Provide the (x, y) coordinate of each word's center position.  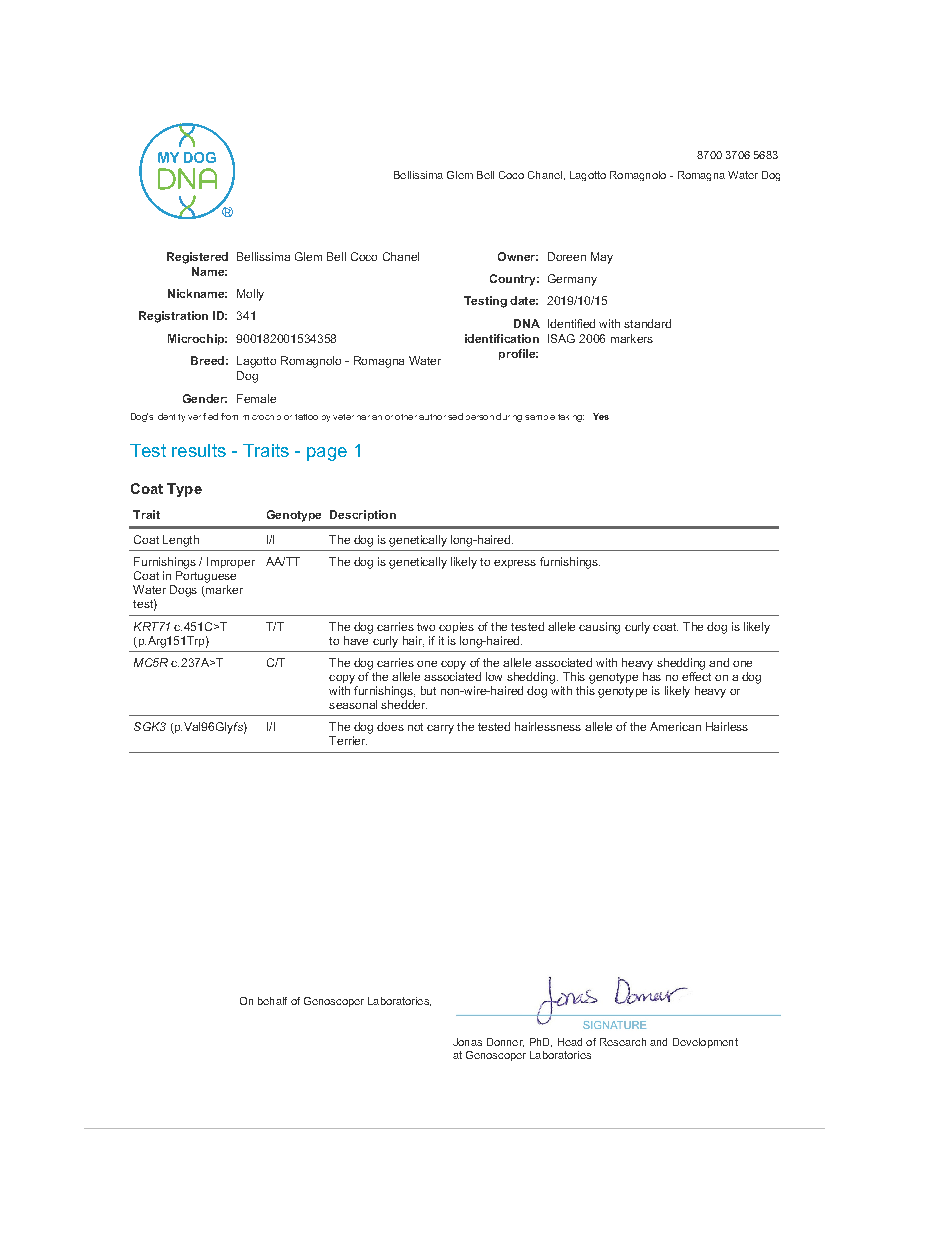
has (652, 676)
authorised (441, 416)
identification (502, 338)
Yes (601, 416)
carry (440, 729)
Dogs (183, 591)
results (199, 450)
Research (623, 1042)
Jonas (467, 1042)
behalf (272, 1001)
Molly (250, 295)
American (675, 726)
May (602, 258)
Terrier (348, 740)
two (426, 627)
